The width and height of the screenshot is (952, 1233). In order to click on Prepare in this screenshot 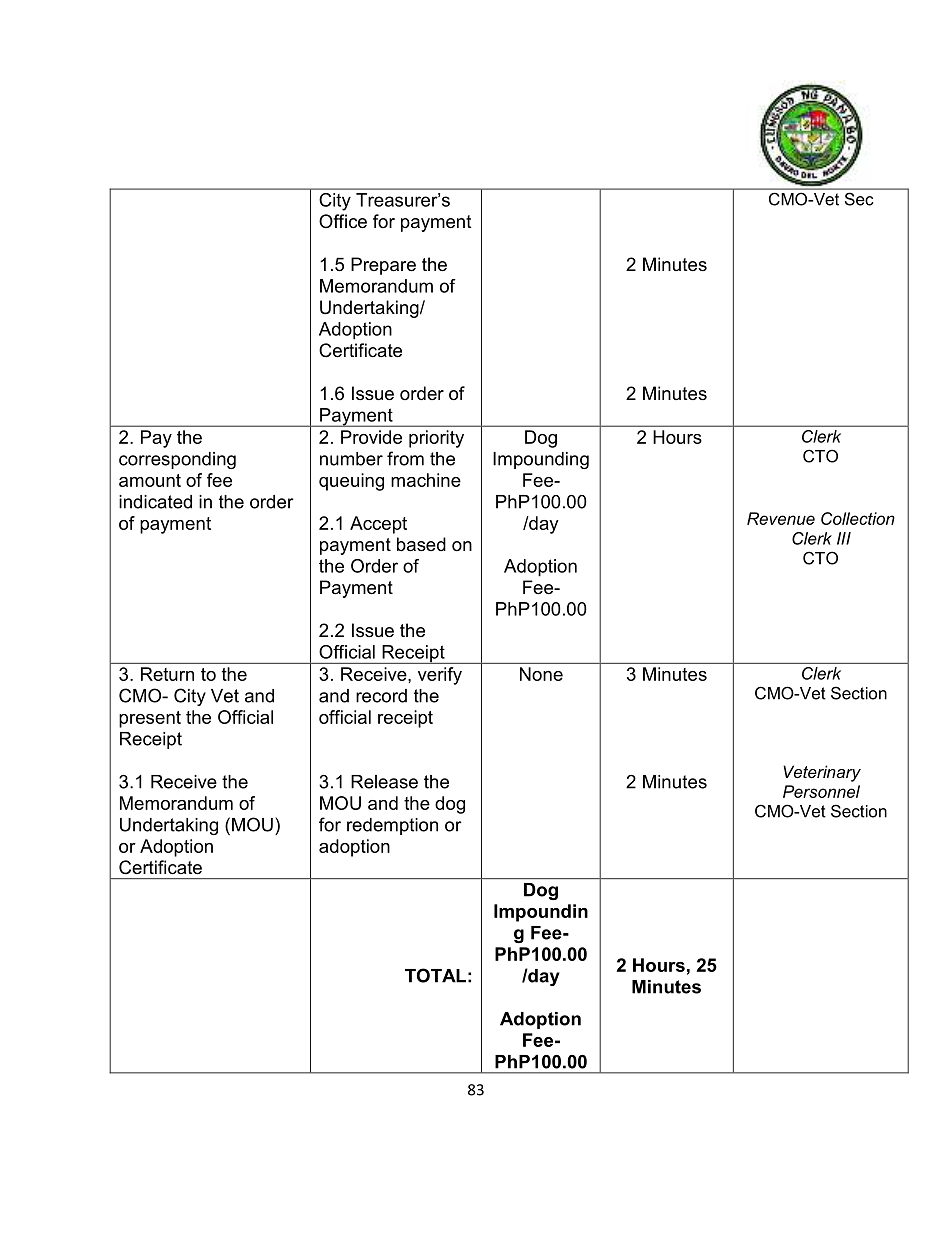, I will do `click(383, 266)`.
